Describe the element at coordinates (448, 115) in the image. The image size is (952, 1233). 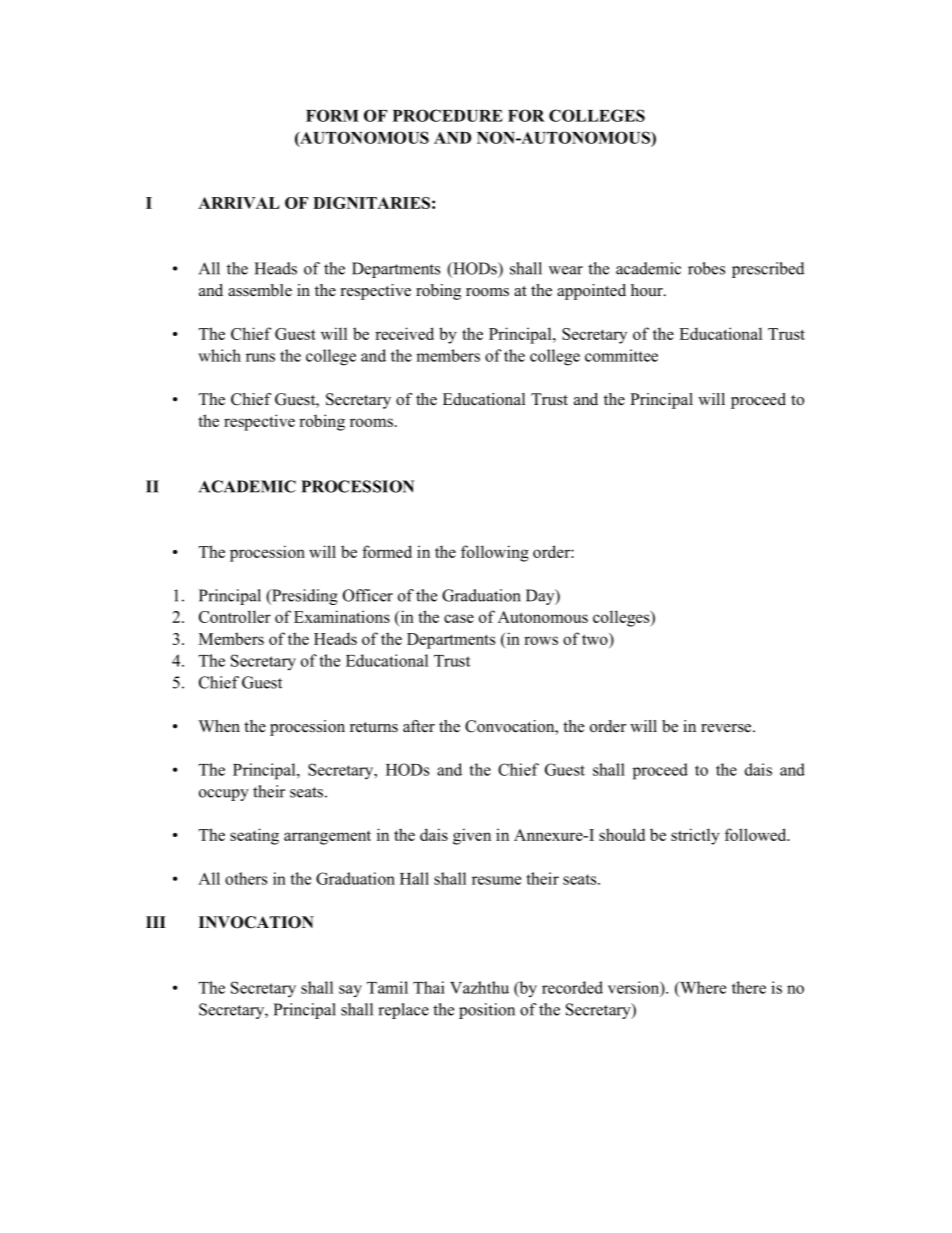
I see `PROCEDURE` at that location.
